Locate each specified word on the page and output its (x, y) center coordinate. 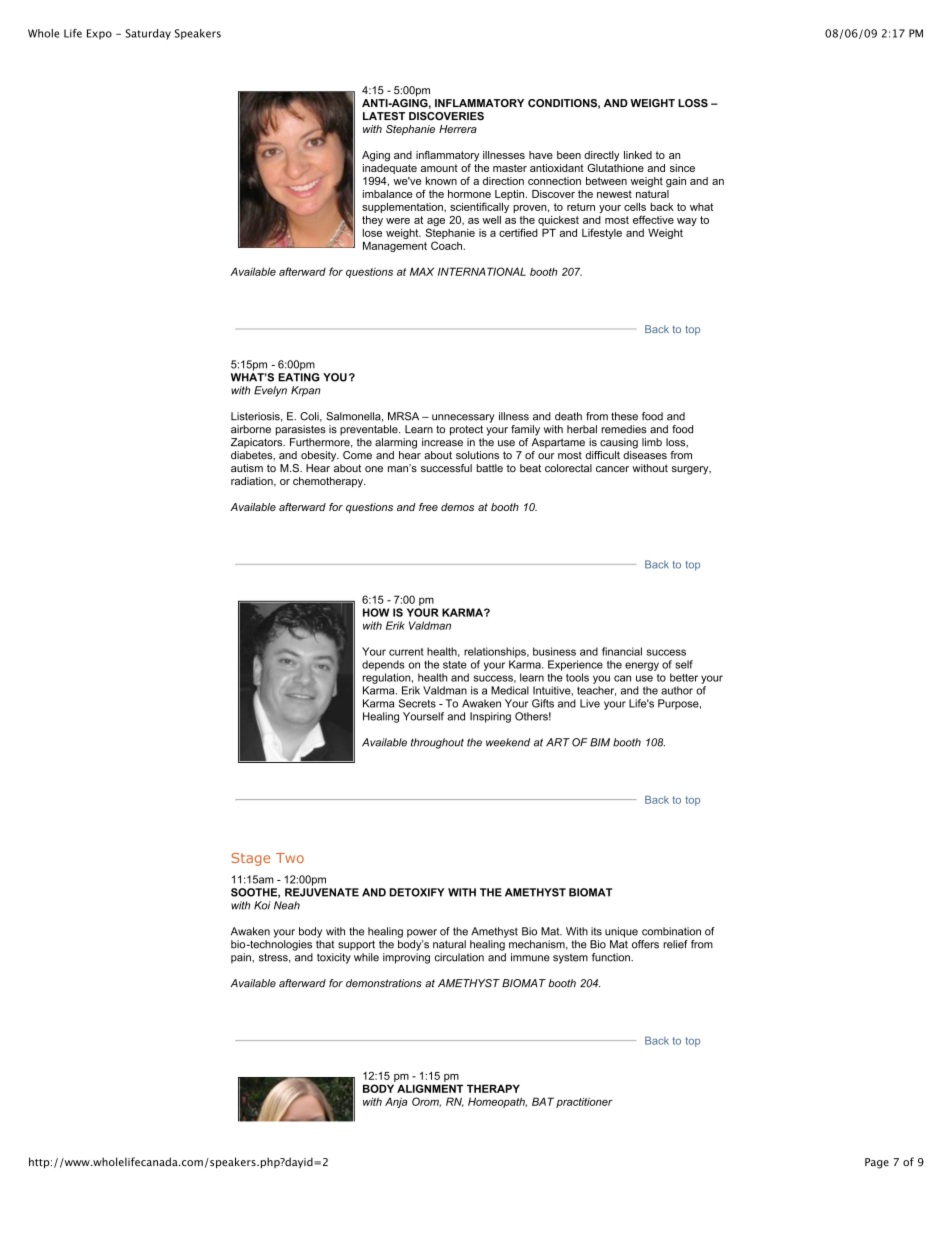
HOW (376, 612)
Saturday (148, 34)
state (455, 665)
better (684, 677)
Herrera (458, 129)
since (682, 168)
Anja (396, 1102)
